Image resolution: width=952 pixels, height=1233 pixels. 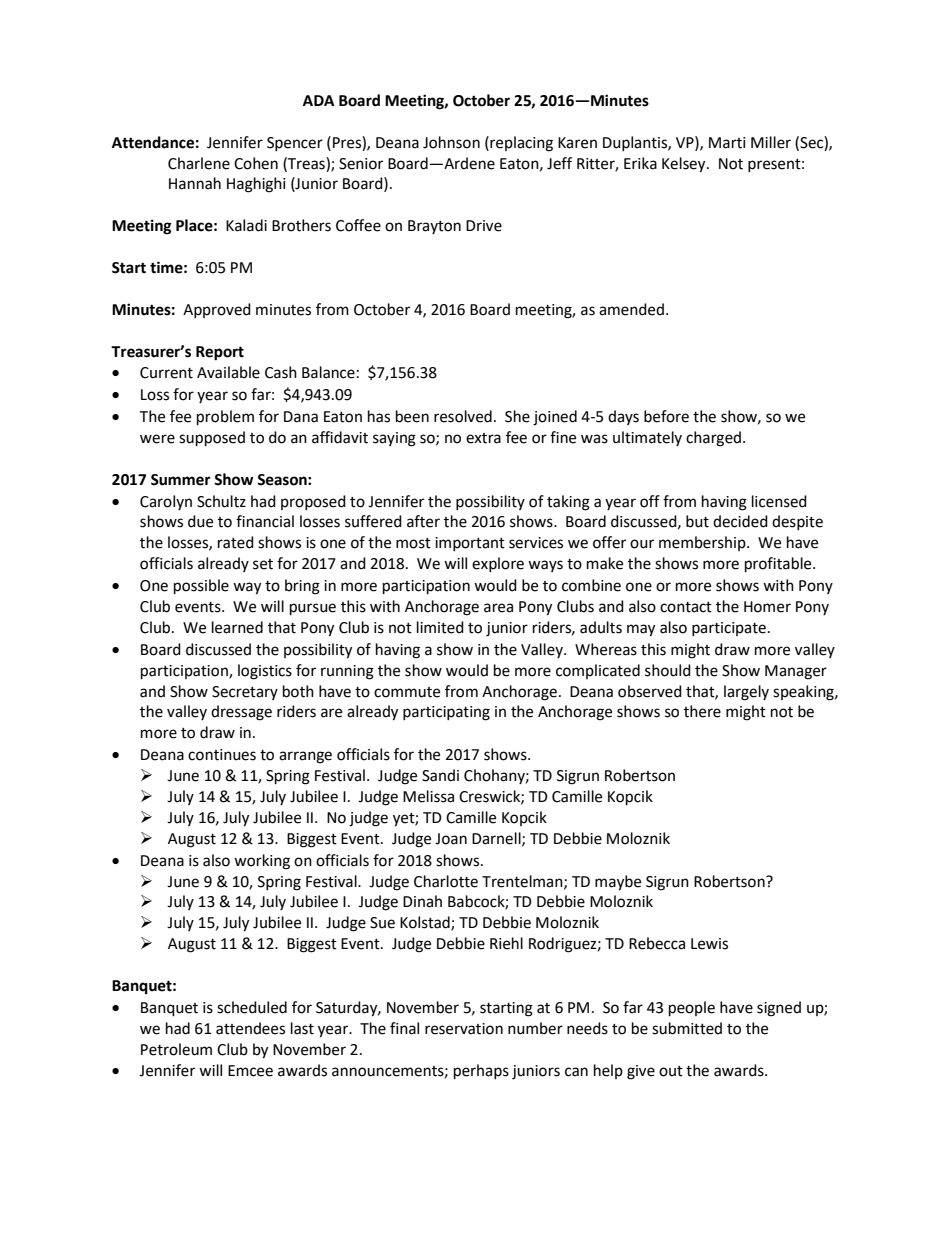 I want to click on reservation, so click(x=464, y=1029).
